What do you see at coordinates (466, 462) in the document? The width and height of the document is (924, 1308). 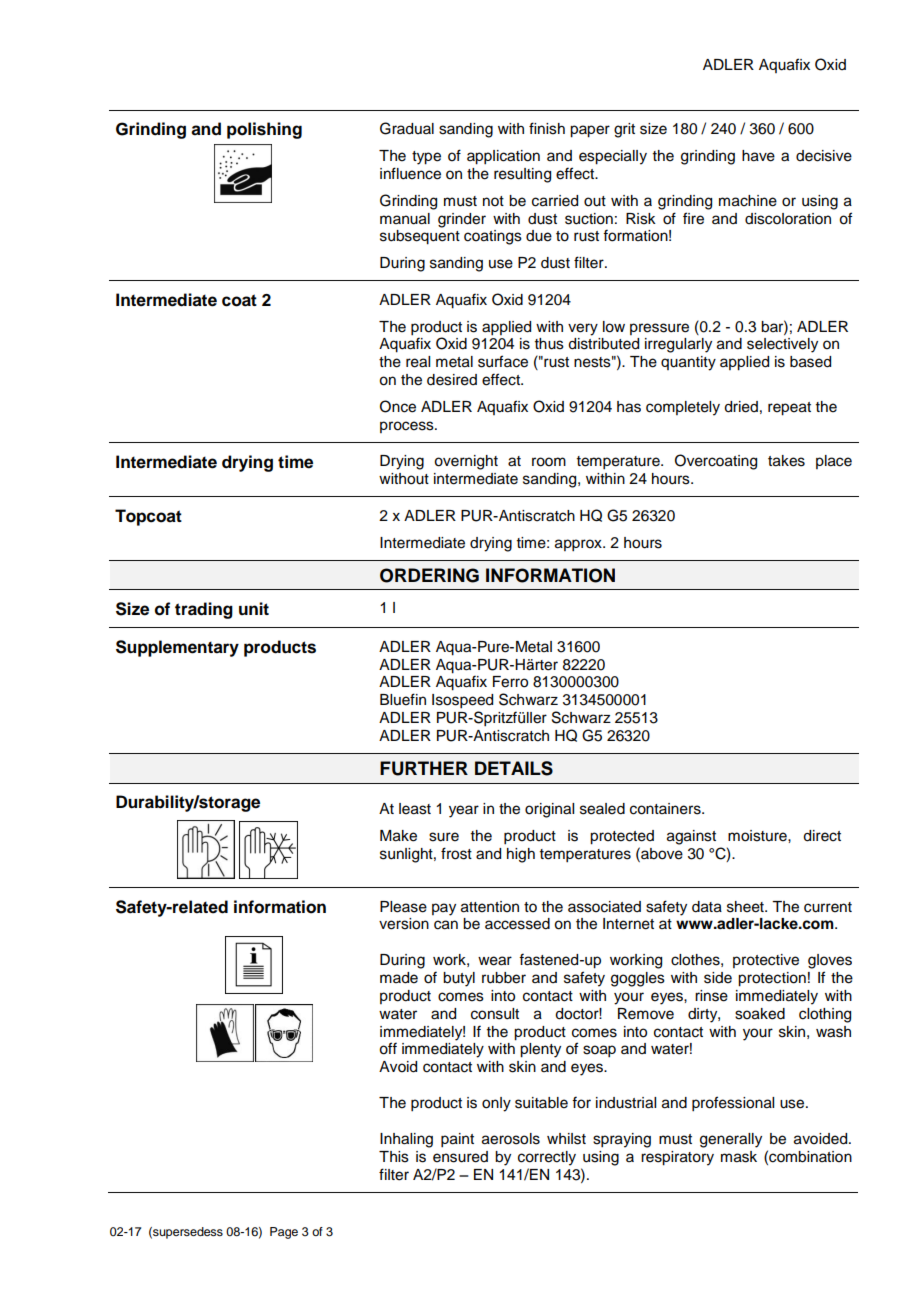 I see `overnight` at bounding box center [466, 462].
